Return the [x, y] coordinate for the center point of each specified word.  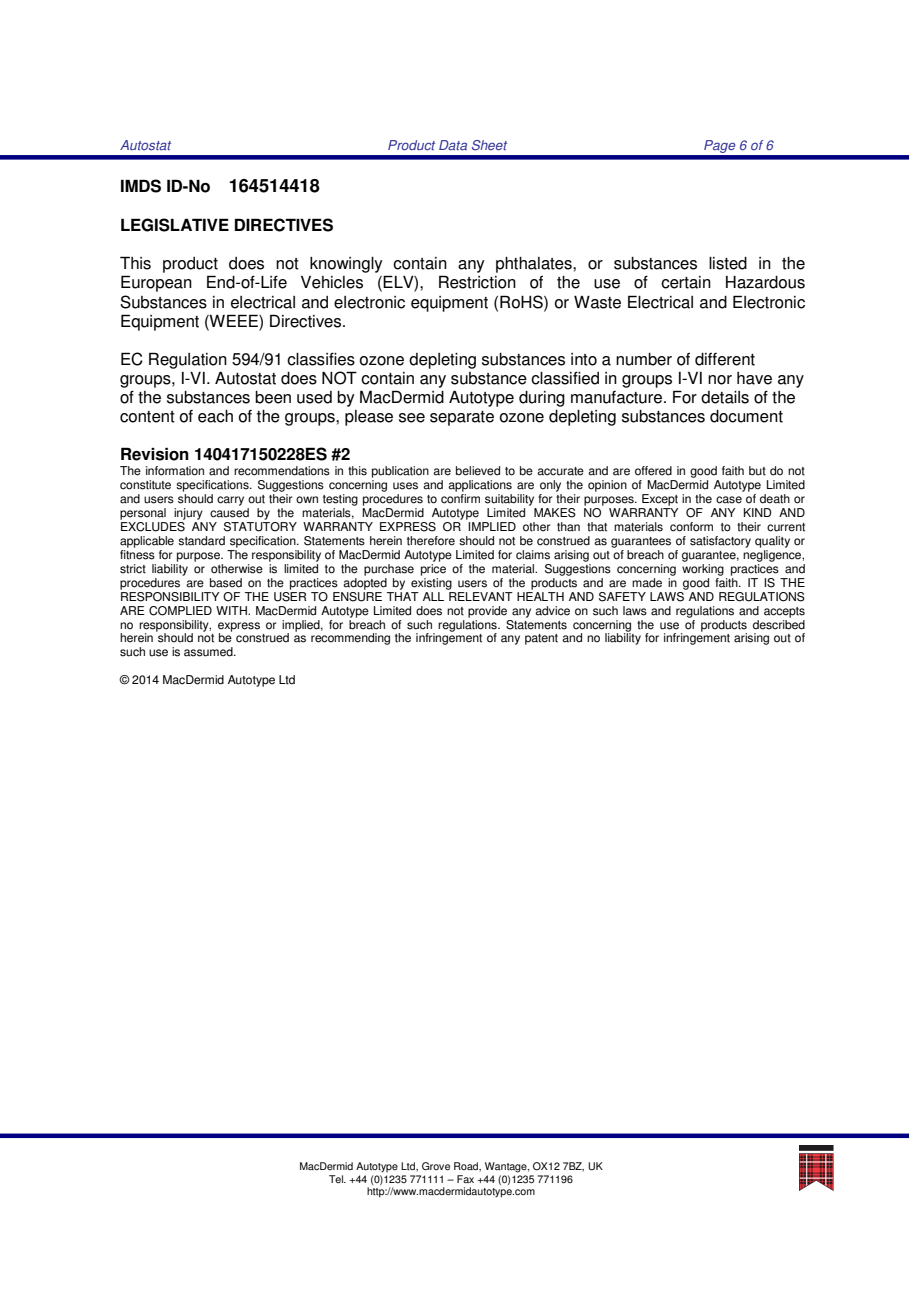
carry [230, 501]
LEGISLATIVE [175, 225]
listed [728, 263]
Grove [436, 1166]
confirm [460, 499]
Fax [465, 1179]
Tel [337, 1179]
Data [453, 145]
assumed [209, 652]
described [779, 623]
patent [541, 639]
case [729, 500]
